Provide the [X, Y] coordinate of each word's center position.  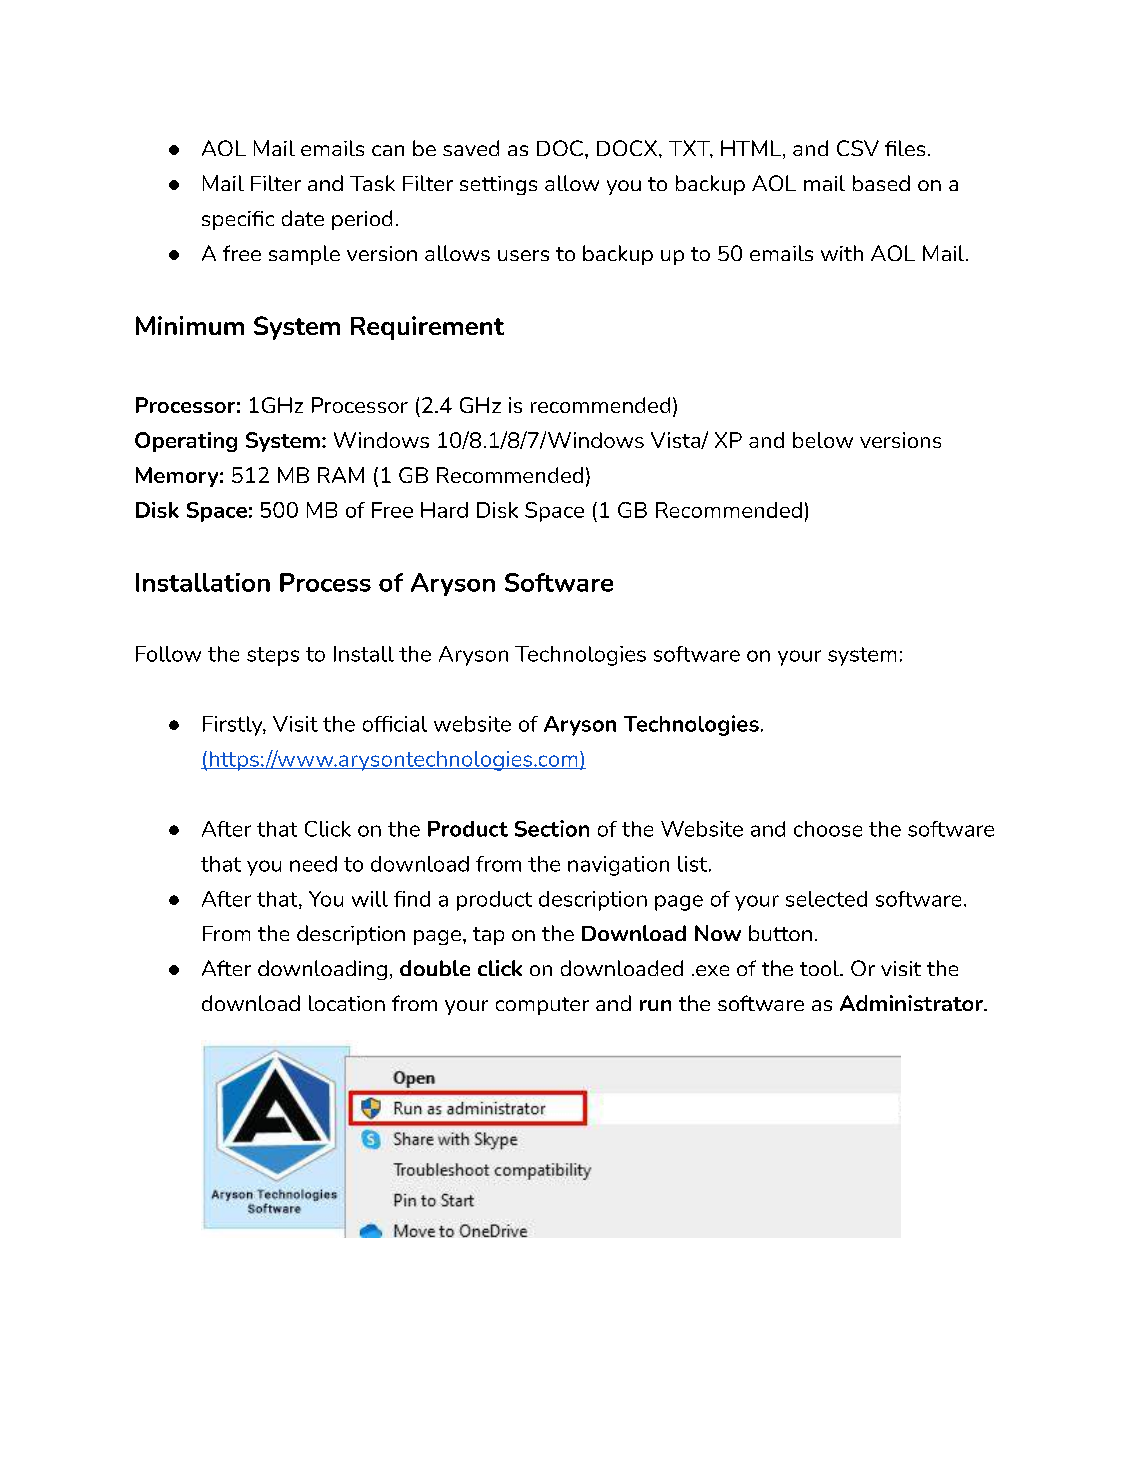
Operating [186, 442]
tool [820, 968]
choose [828, 829]
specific [238, 220]
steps [273, 656]
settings [498, 185]
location [347, 1003]
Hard [444, 510]
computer [542, 1006]
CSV [858, 148]
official [395, 724]
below [823, 440]
